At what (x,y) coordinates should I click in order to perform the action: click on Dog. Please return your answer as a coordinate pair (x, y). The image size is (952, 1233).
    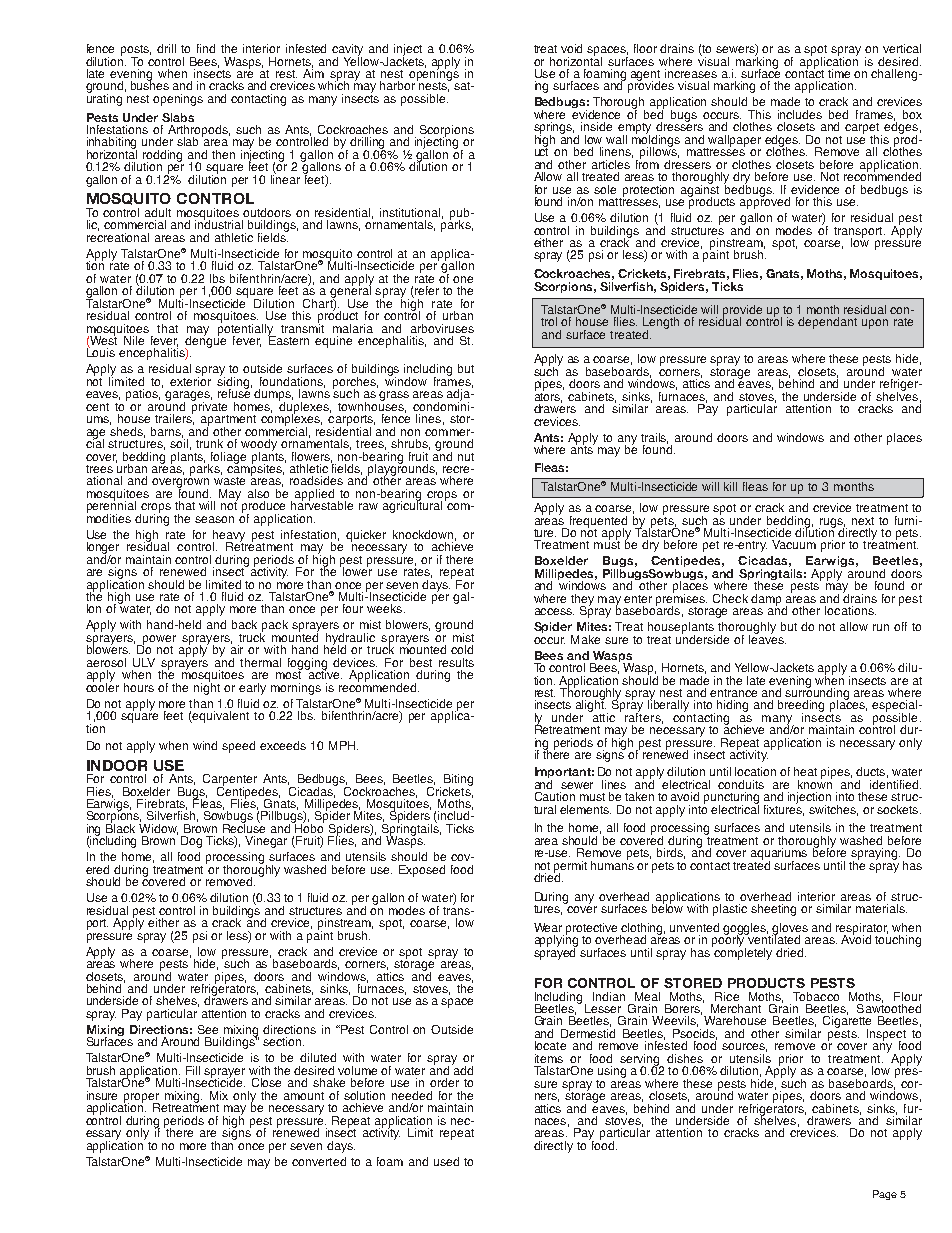
    Looking at the image, I should click on (191, 842).
